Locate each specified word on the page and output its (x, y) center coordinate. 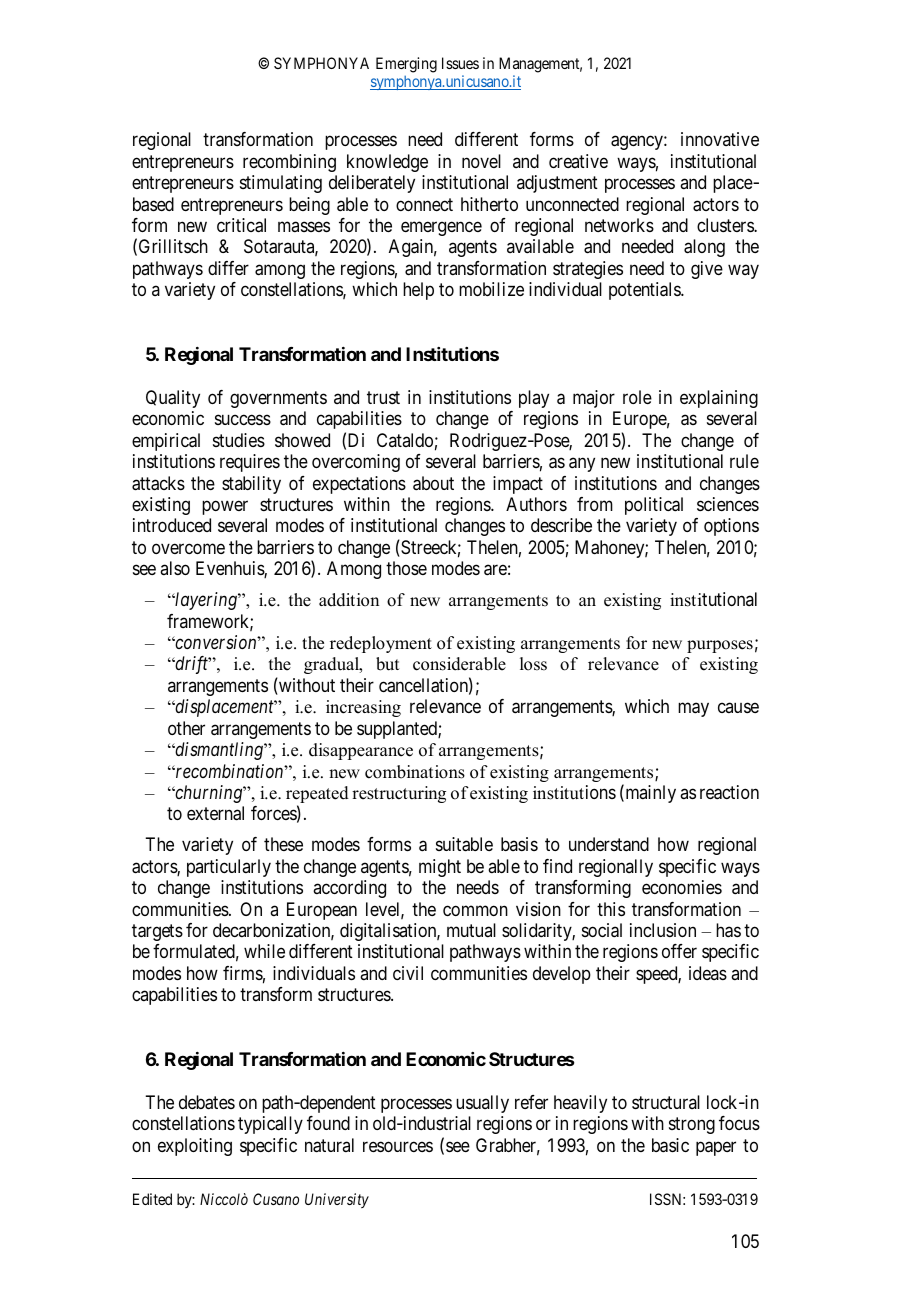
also (175, 568)
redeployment (381, 644)
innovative (720, 139)
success (243, 419)
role (637, 397)
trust (383, 397)
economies (682, 887)
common (475, 910)
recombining (289, 163)
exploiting (195, 1147)
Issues (460, 63)
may (693, 710)
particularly (229, 868)
